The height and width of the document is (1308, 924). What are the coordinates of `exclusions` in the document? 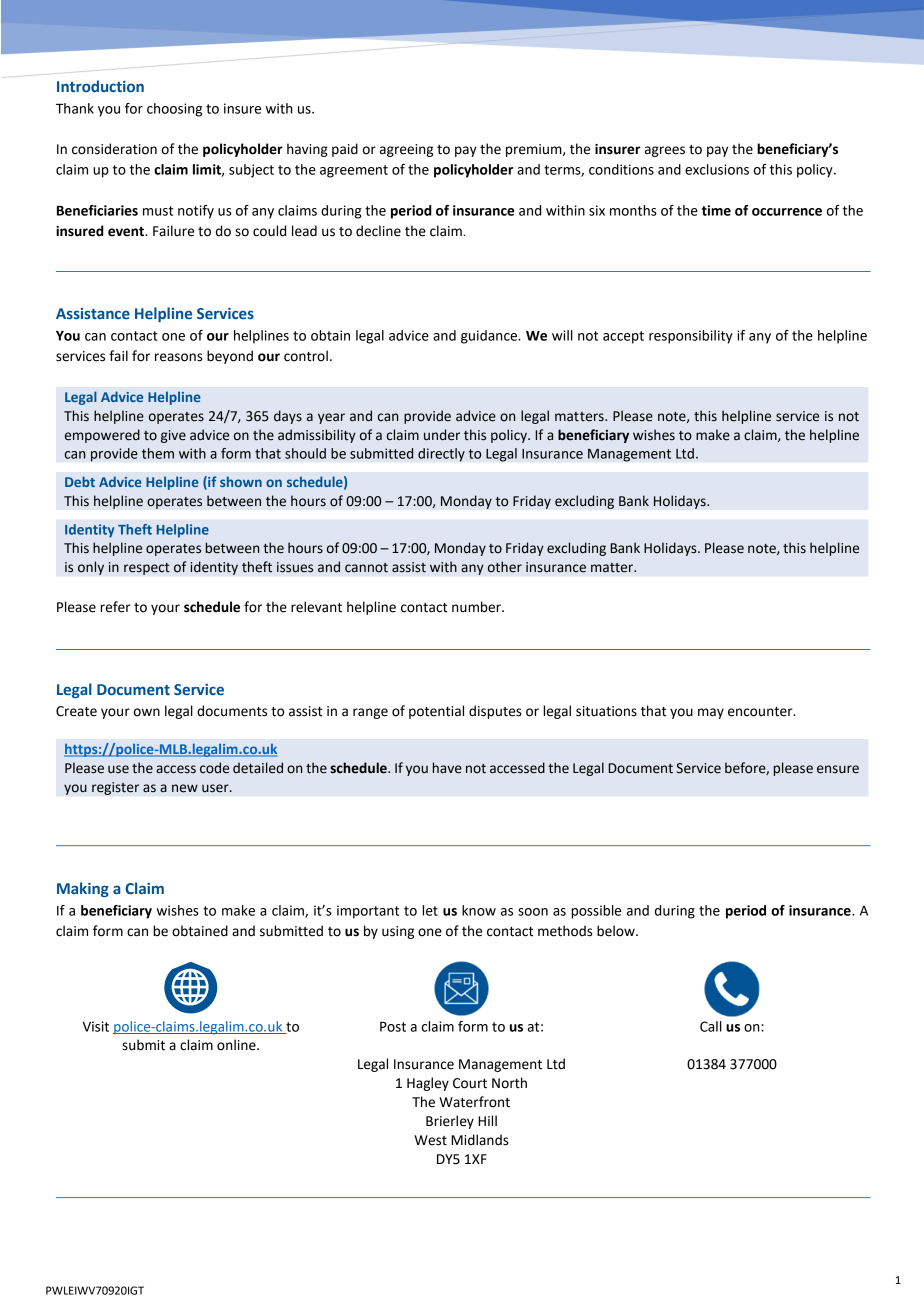 It's located at (717, 169).
